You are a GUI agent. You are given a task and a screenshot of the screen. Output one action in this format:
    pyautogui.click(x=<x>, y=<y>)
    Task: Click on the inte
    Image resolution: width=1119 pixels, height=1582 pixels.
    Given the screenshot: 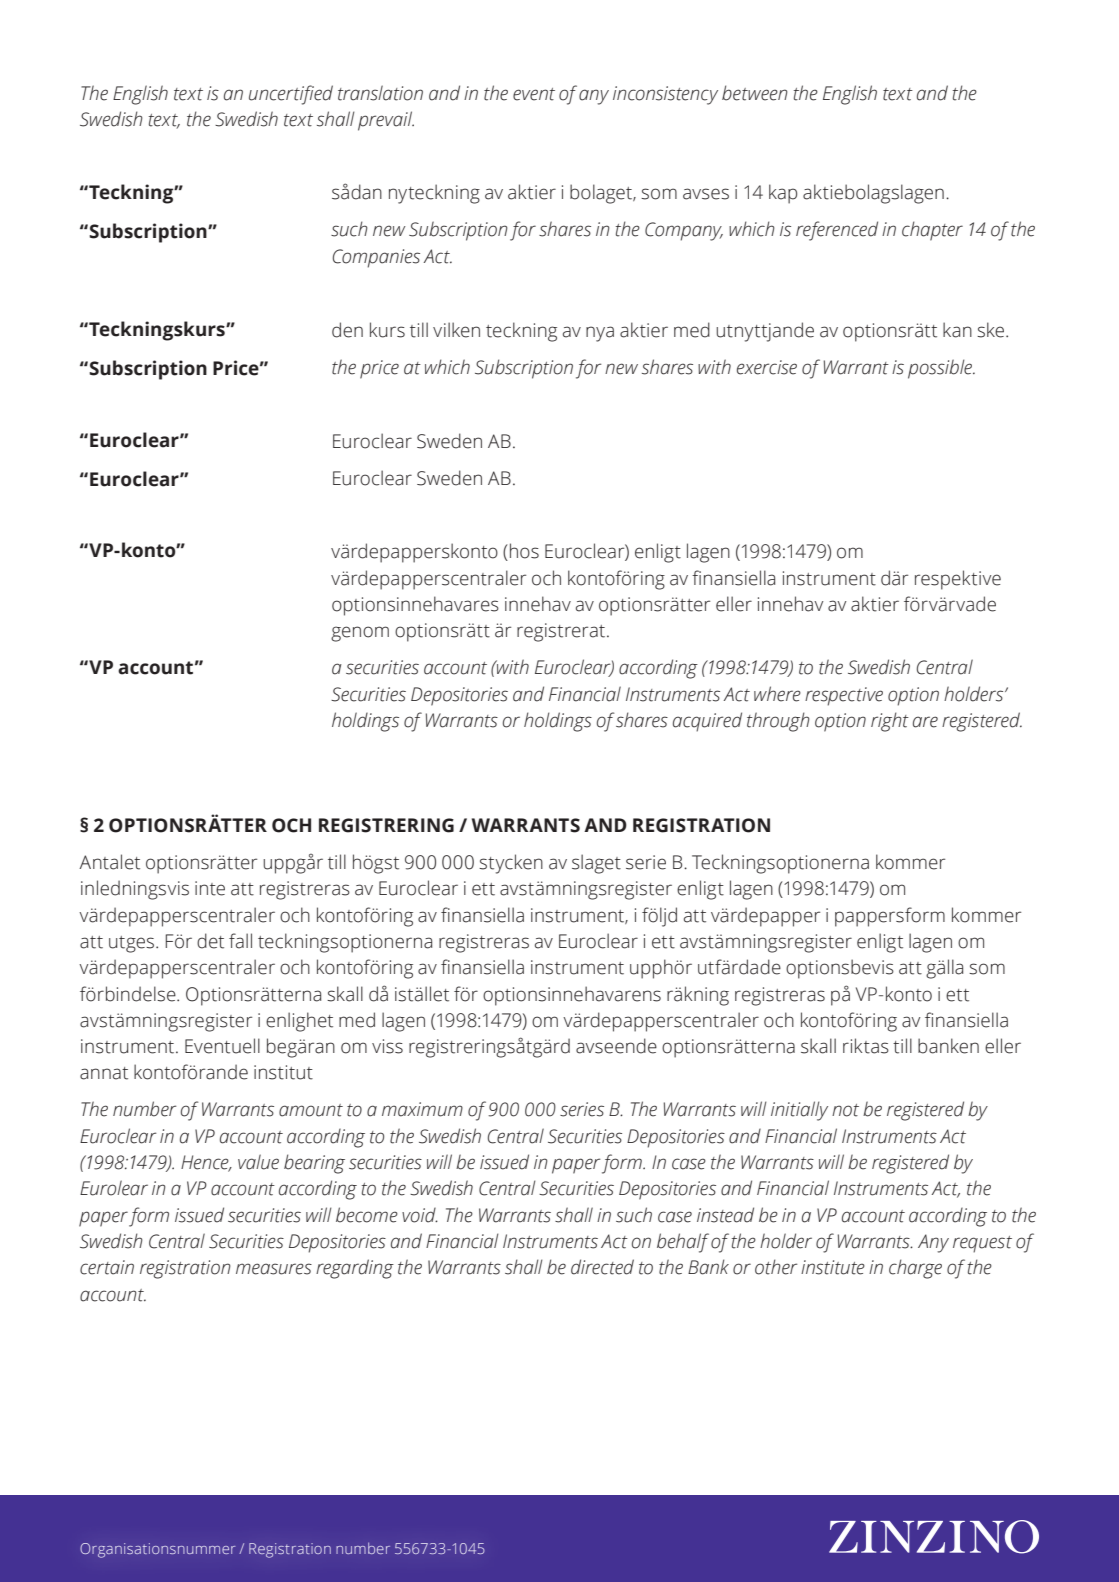 What is the action you would take?
    pyautogui.click(x=210, y=888)
